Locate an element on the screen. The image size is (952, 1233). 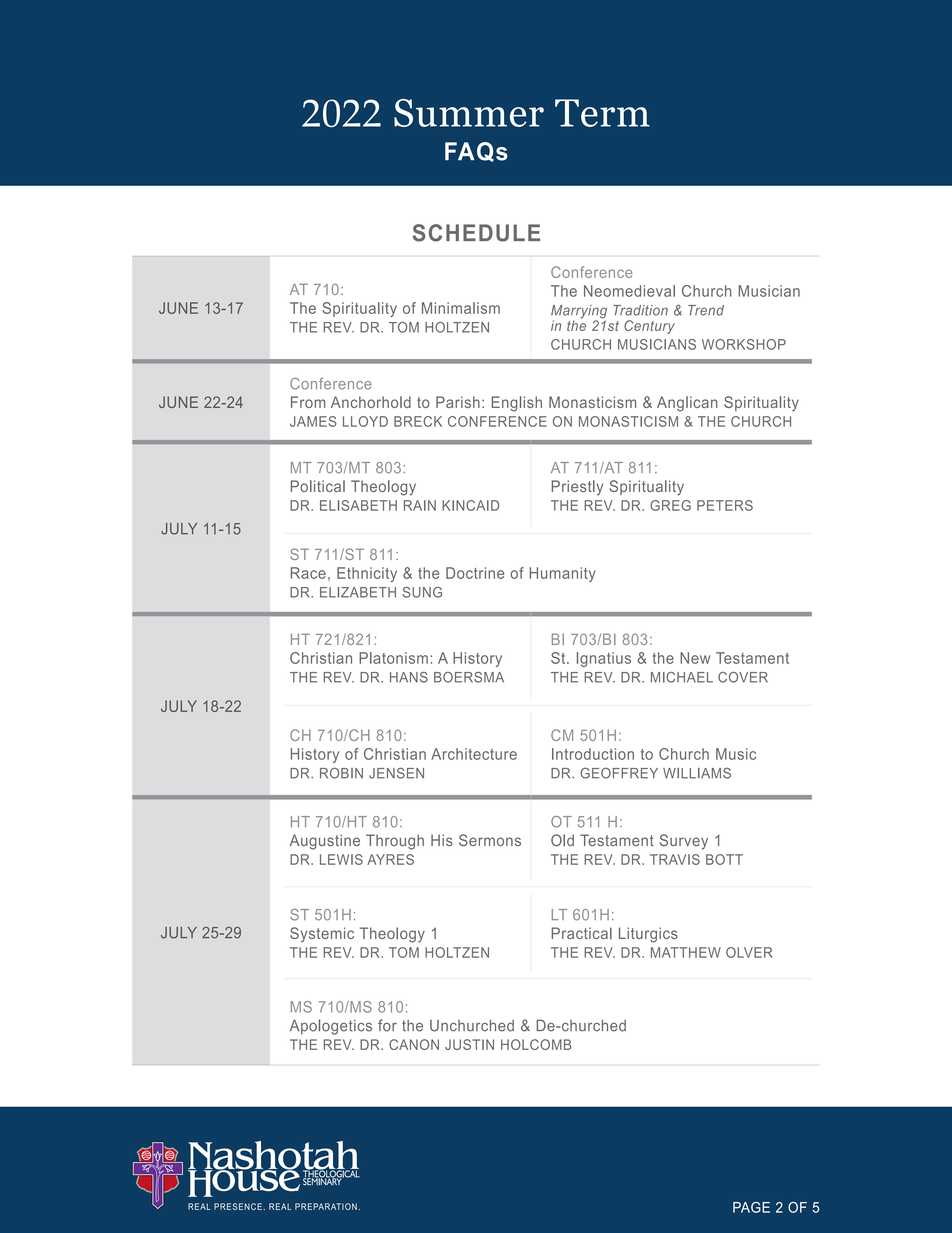
BOERSMA is located at coordinates (469, 677).
